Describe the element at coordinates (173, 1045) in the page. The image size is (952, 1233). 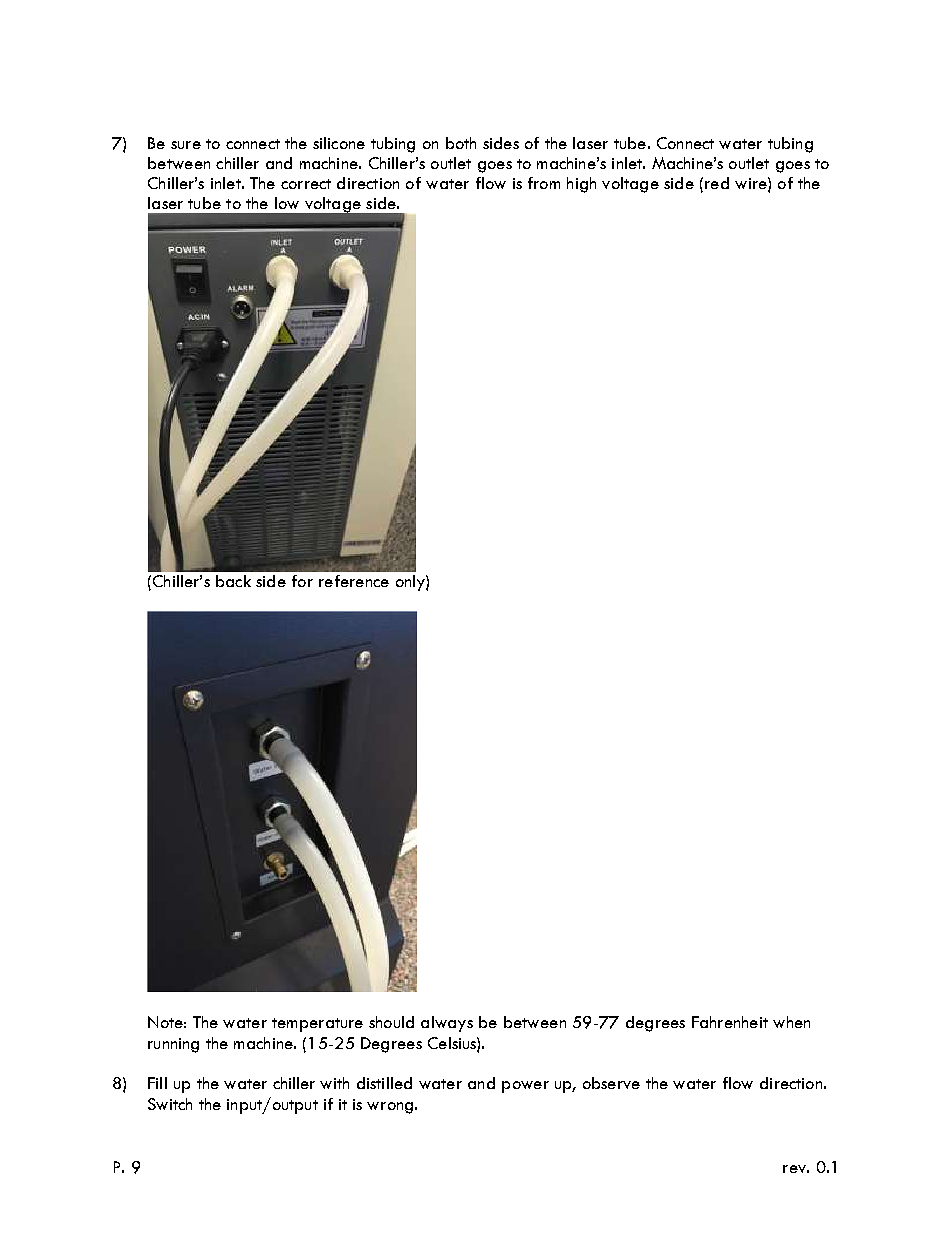
I see `running` at that location.
